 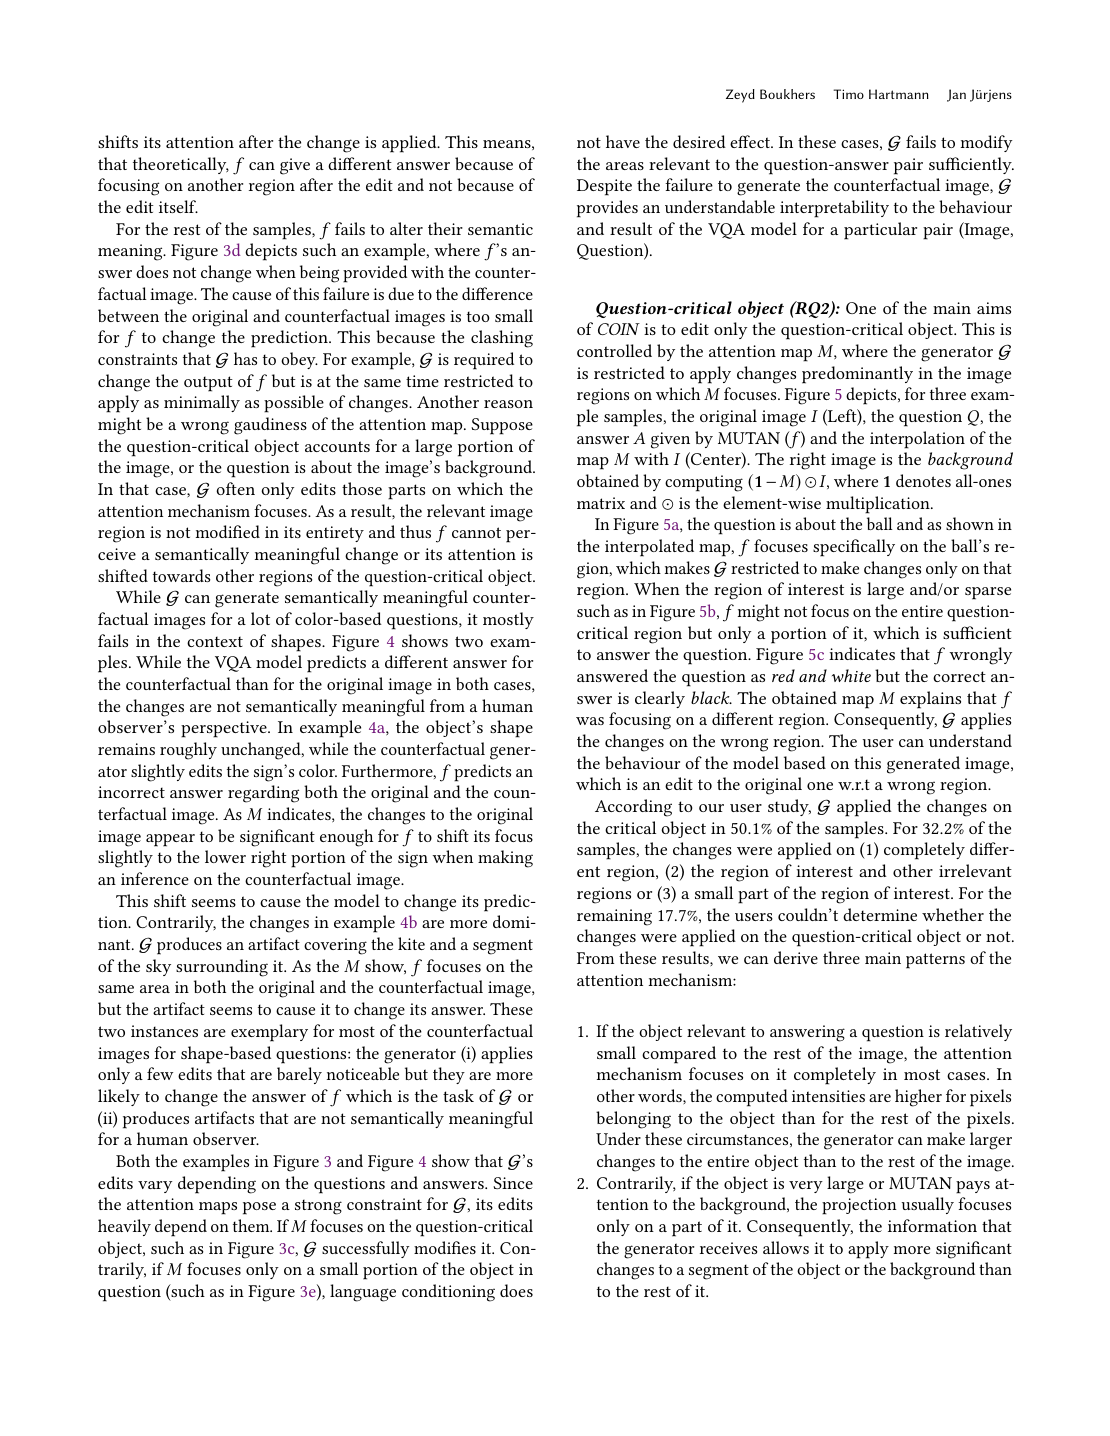 What do you see at coordinates (899, 94) in the screenshot?
I see `Hartmann` at bounding box center [899, 94].
